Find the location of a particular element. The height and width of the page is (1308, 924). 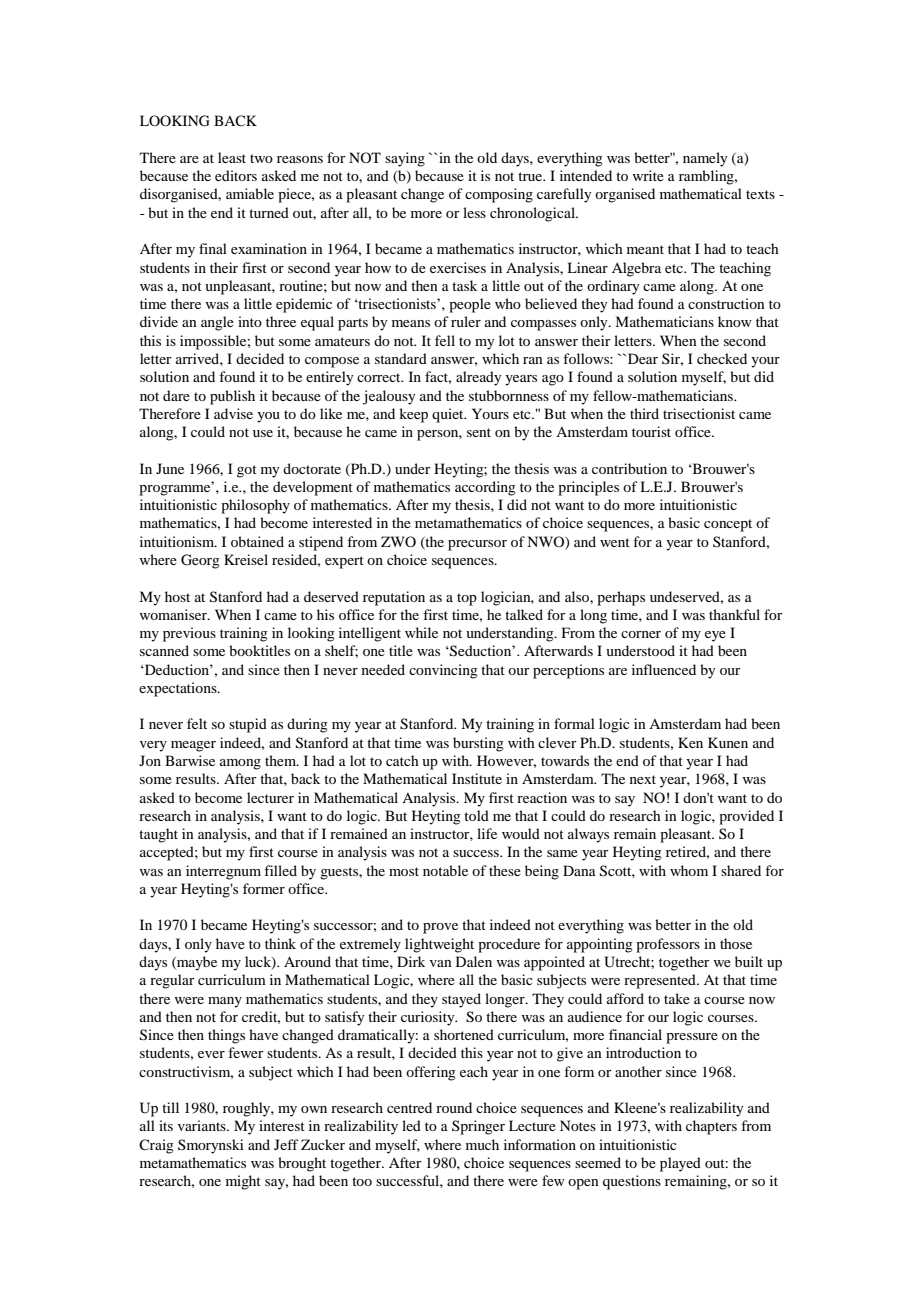

expectations is located at coordinates (179, 689).
